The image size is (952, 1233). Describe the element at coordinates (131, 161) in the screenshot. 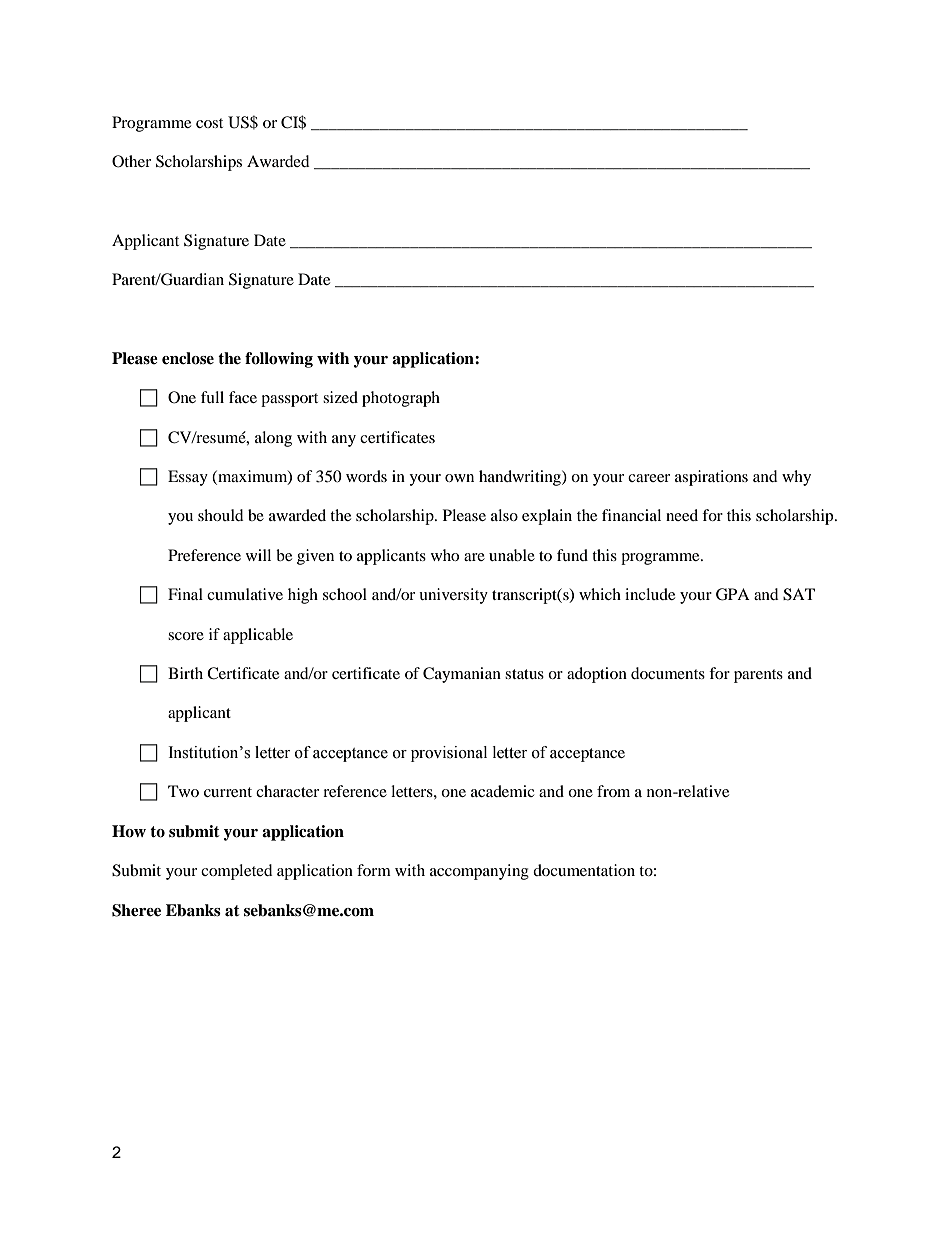

I see `Other` at that location.
